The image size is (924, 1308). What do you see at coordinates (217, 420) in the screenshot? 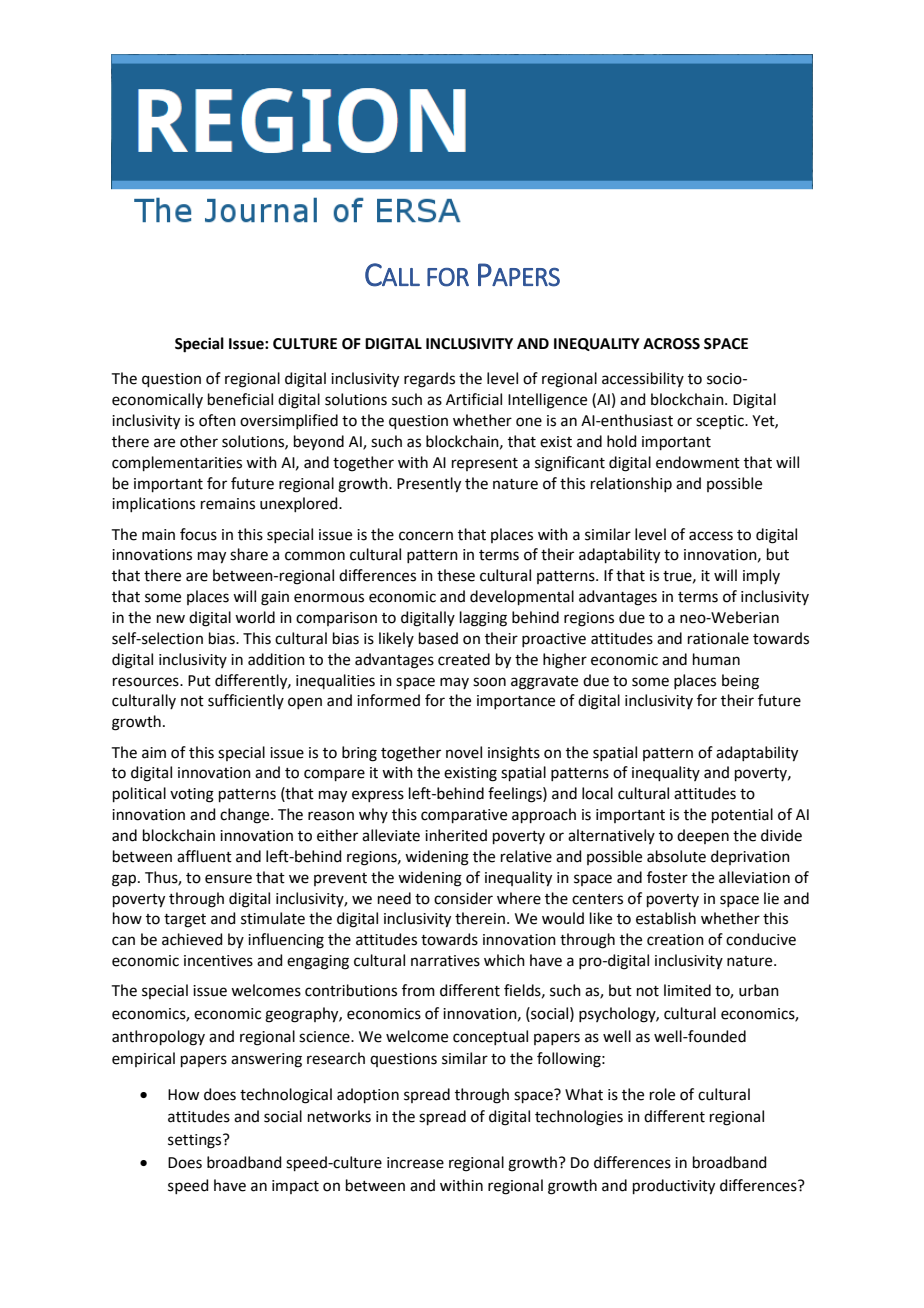
I see `often` at bounding box center [217, 420].
